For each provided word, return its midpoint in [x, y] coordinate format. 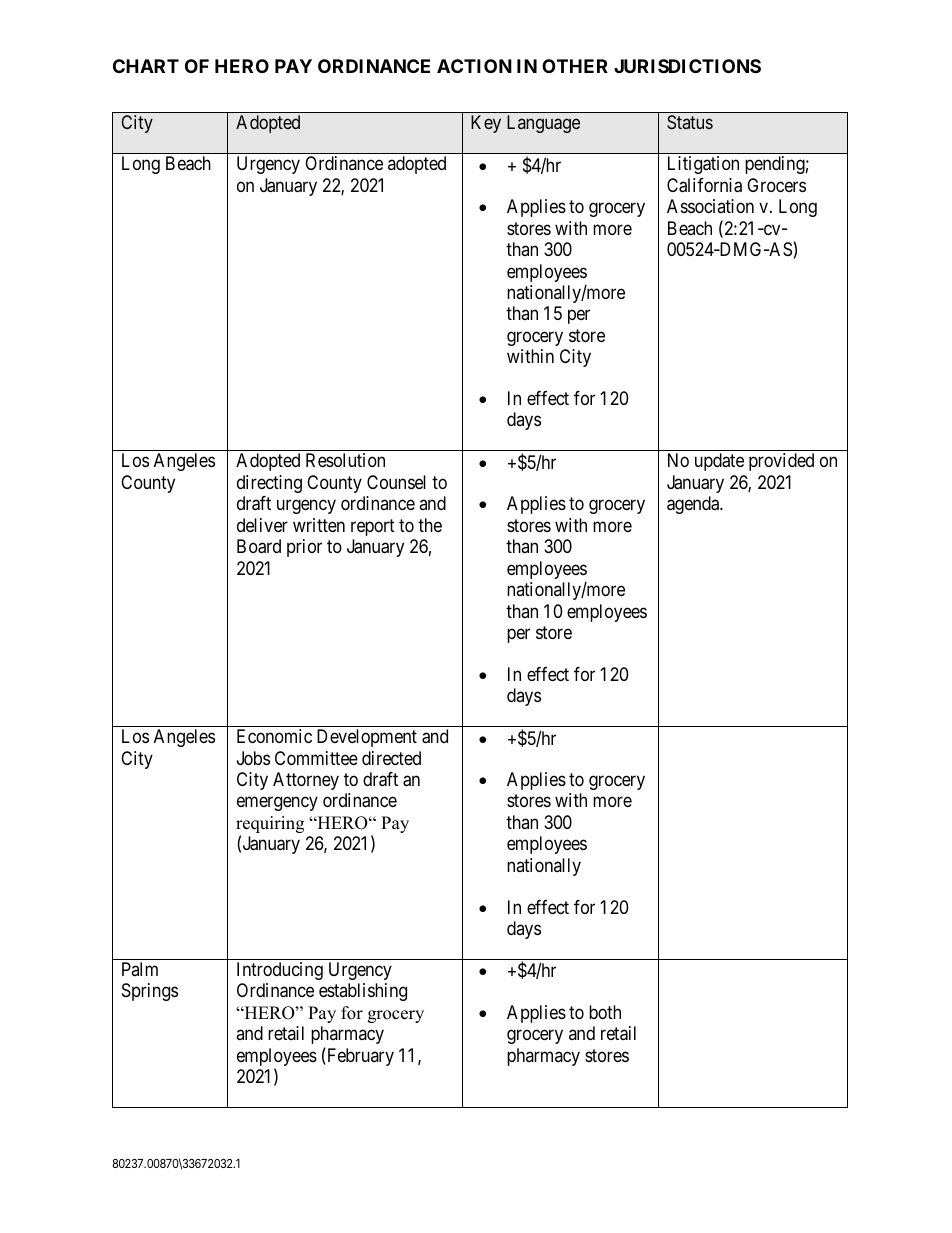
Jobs [253, 758]
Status [690, 122]
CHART [146, 66]
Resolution [345, 460]
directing [269, 484]
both [605, 1012]
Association [710, 206]
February [359, 1056]
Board [259, 546]
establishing [363, 992]
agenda [694, 505]
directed [391, 758]
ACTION [474, 66]
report [373, 527]
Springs [150, 992]
